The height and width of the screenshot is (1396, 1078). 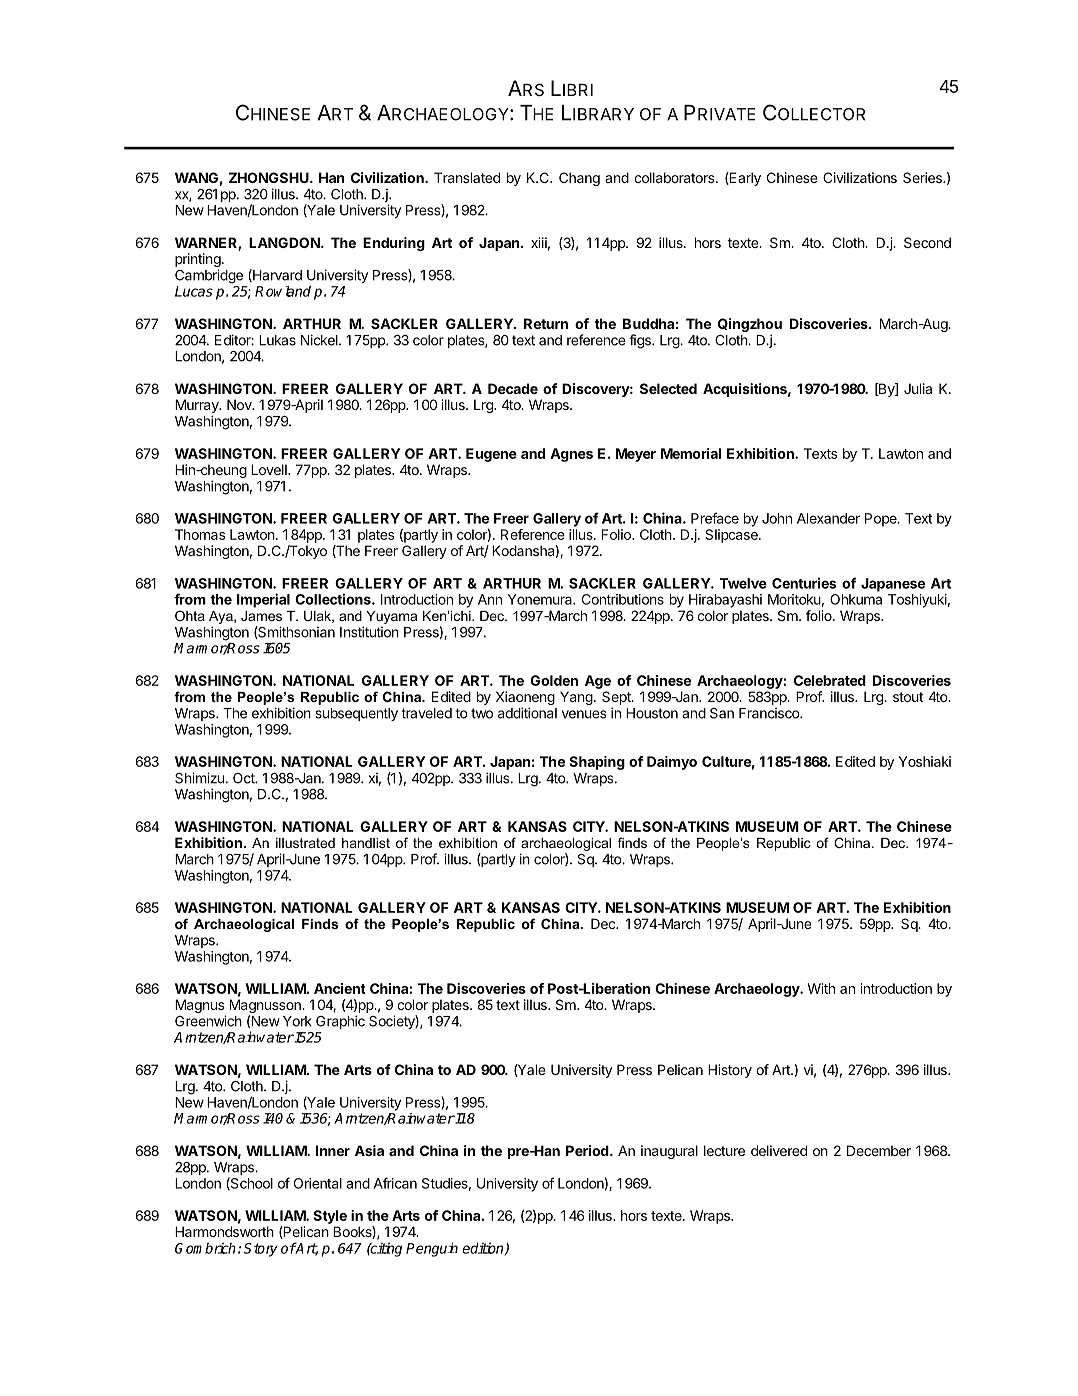 What do you see at coordinates (828, 518) in the screenshot?
I see `Alexander` at bounding box center [828, 518].
